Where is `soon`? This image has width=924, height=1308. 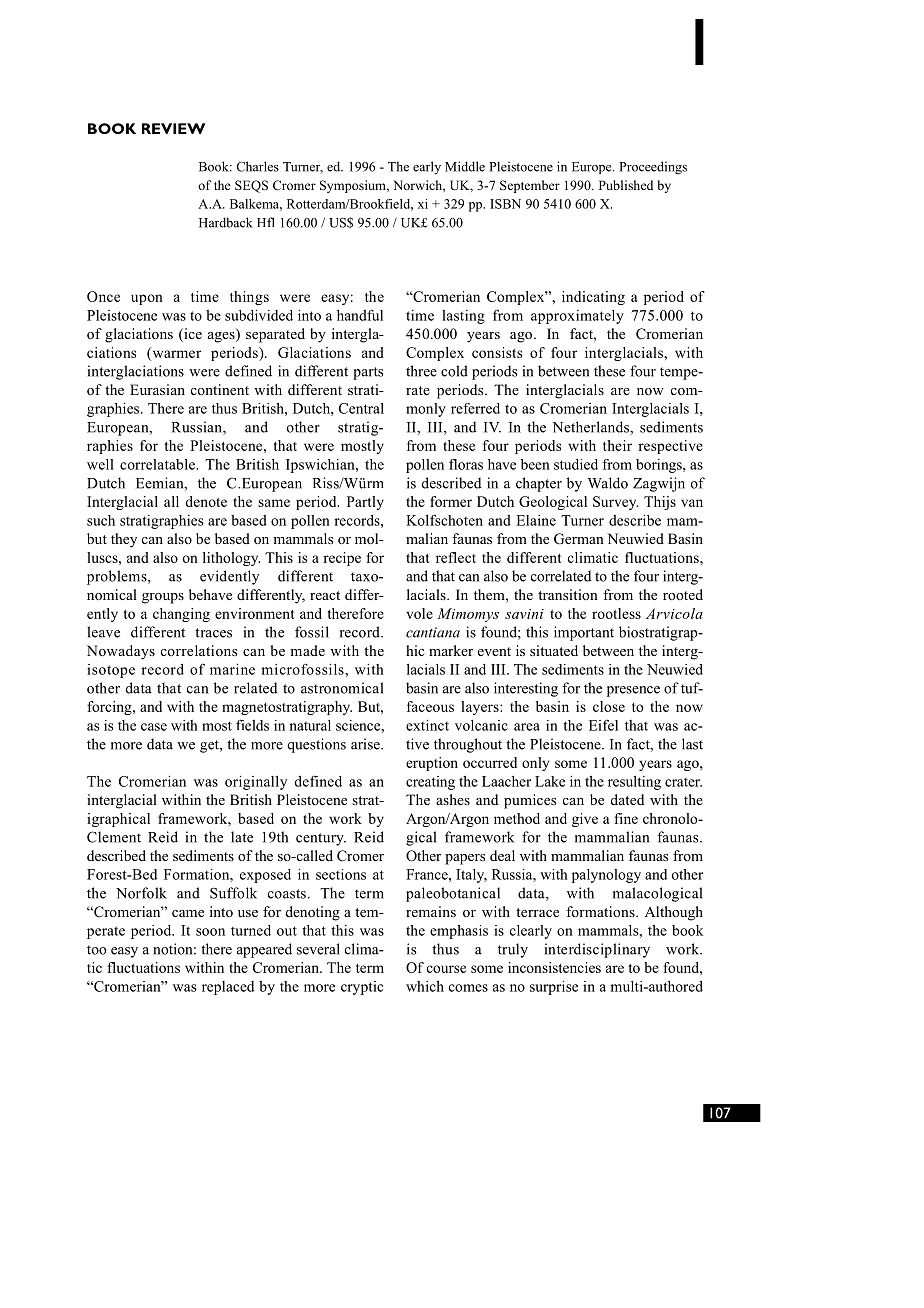
soon is located at coordinates (210, 932).
